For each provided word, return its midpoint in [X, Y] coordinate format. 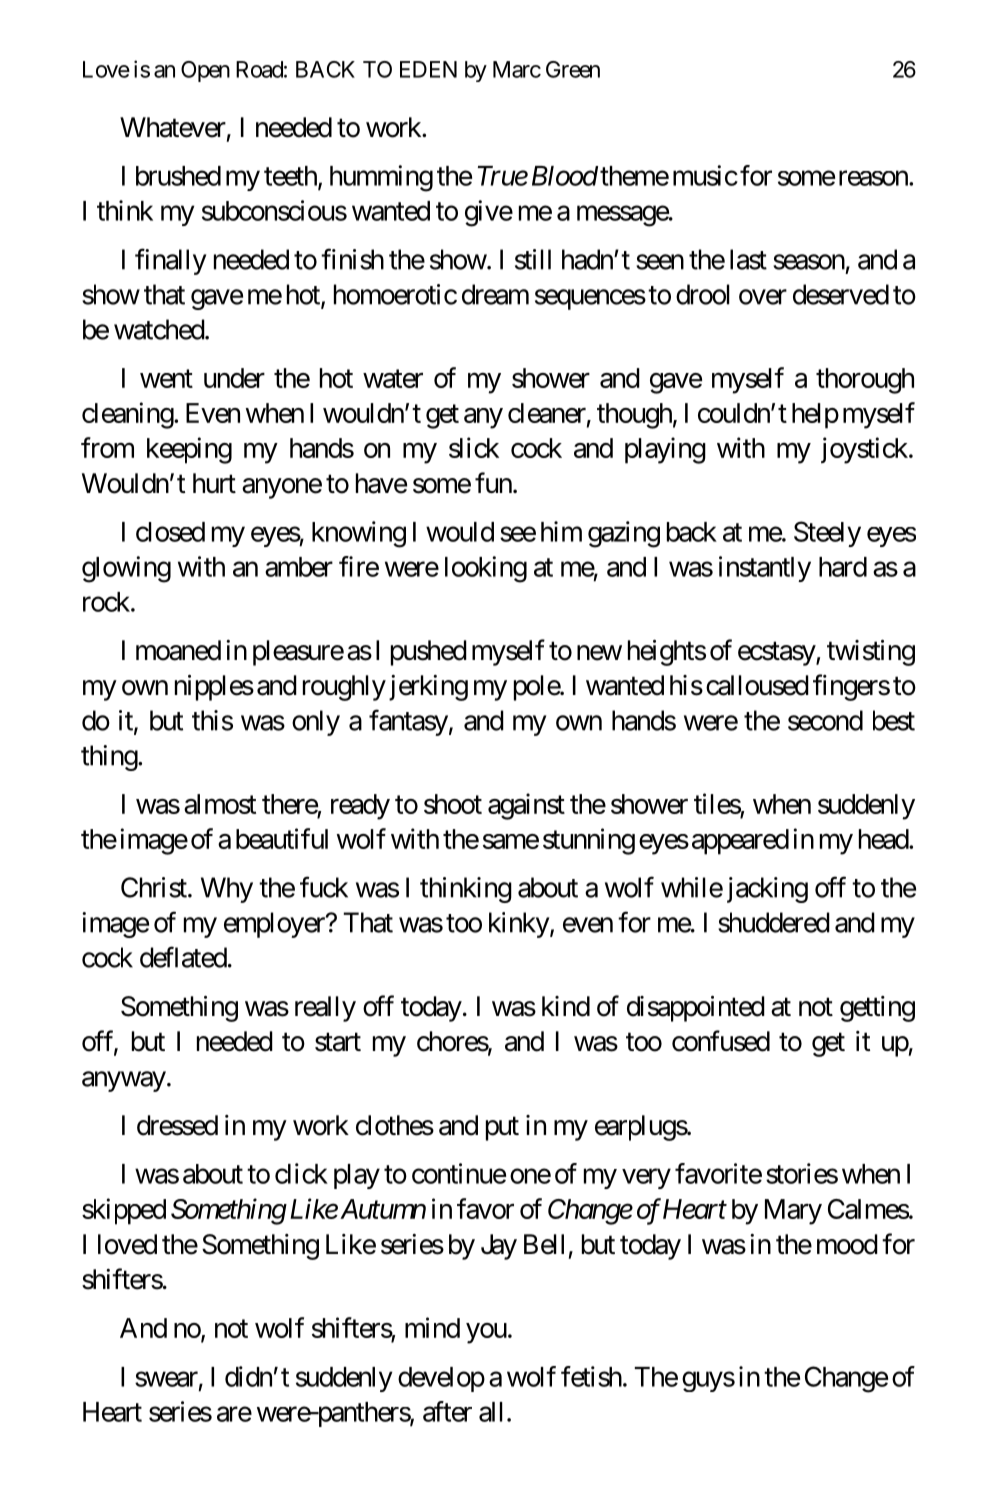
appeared [740, 842]
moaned [178, 650]
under [234, 378]
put [502, 1129]
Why [227, 890]
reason [874, 178]
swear [166, 1379]
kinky [519, 925]
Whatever [173, 127]
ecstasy [777, 654]
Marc [517, 69]
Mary [793, 1212]
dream [495, 294]
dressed [177, 1125]
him [561, 531]
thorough [865, 381]
